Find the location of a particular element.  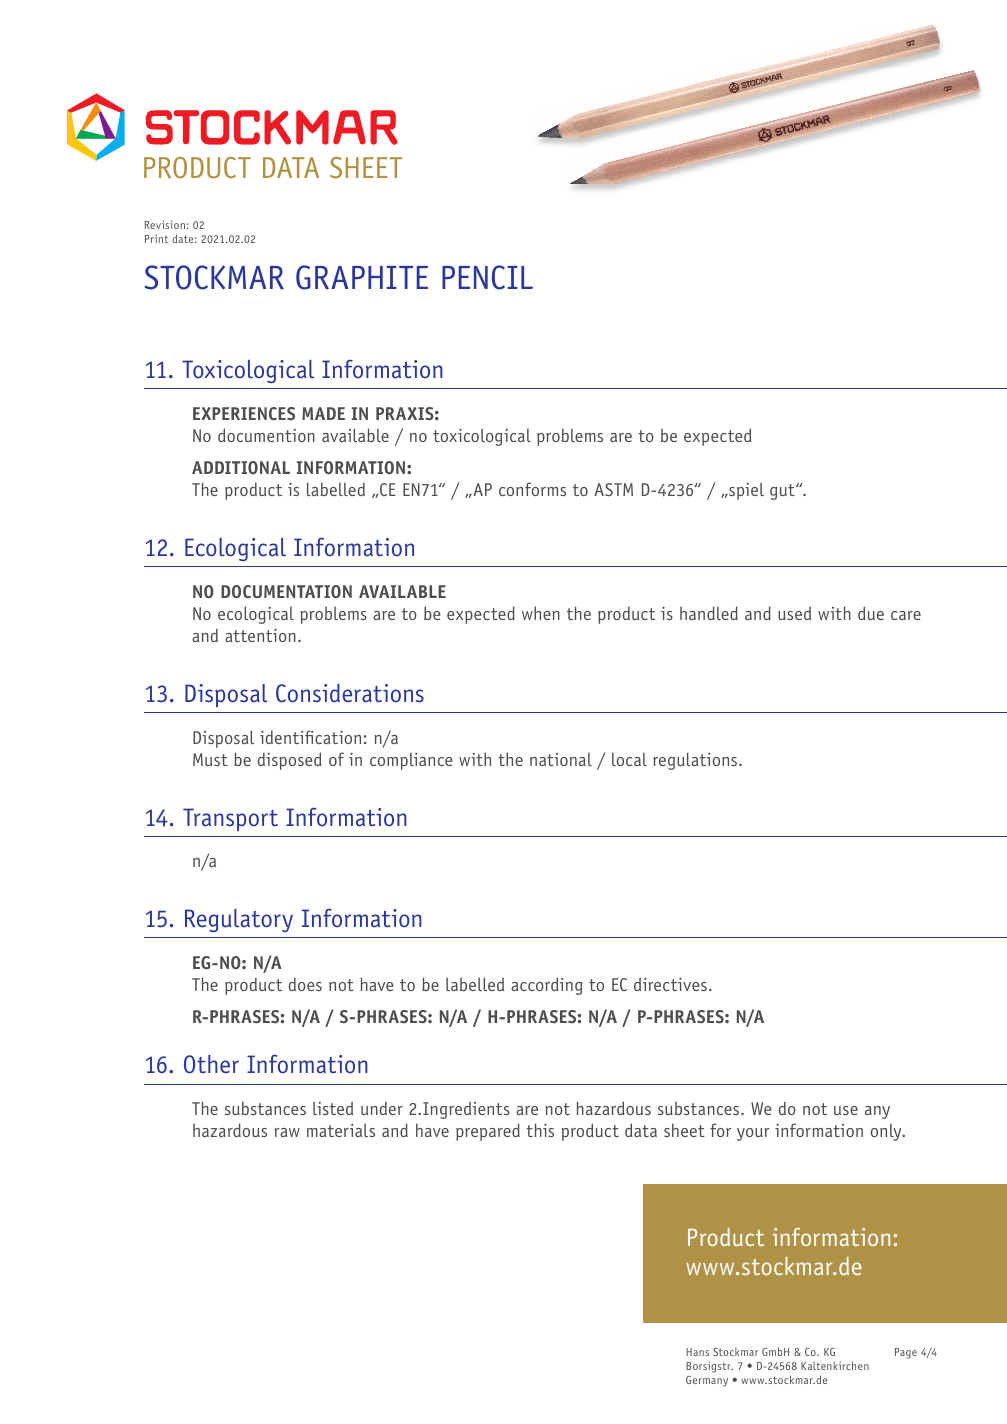

ADDITIONAL is located at coordinates (241, 467).
